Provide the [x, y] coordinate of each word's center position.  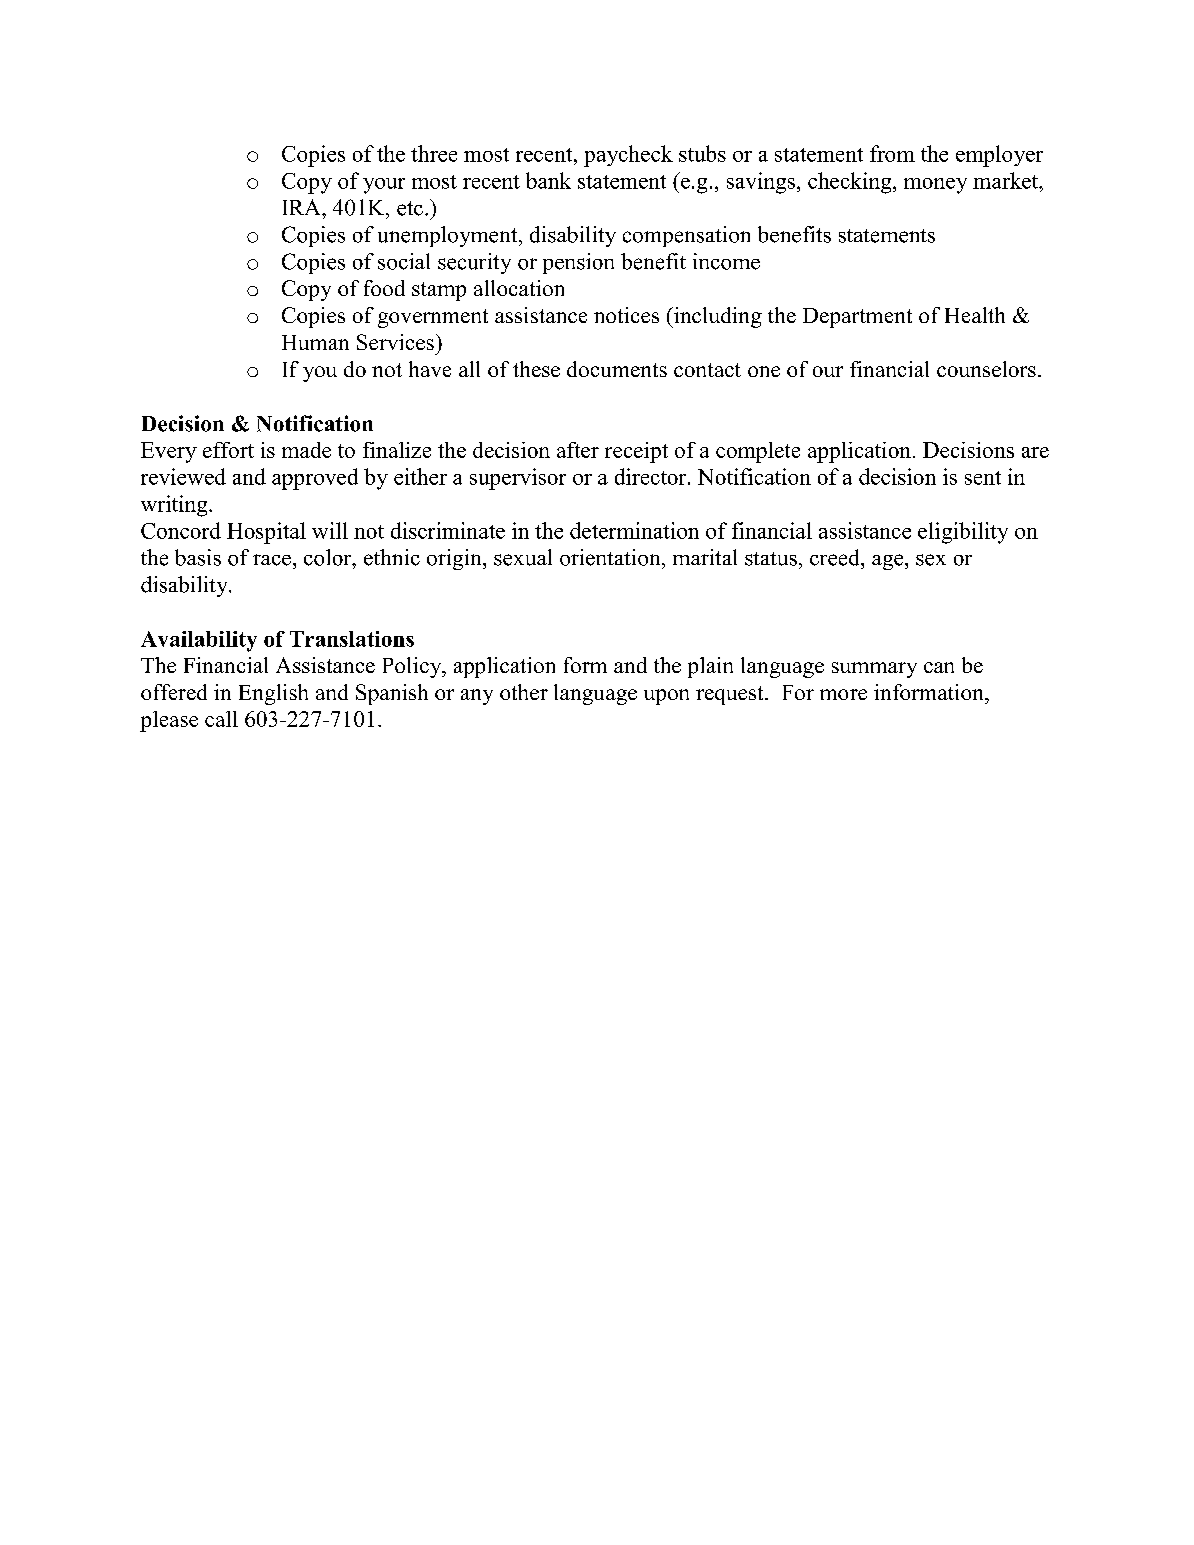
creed [836, 557]
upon [666, 697]
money [935, 186]
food [384, 288]
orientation [611, 557]
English [273, 694]
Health [975, 315]
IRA [303, 207]
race [272, 560]
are [1035, 452]
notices [626, 315]
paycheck [628, 156]
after [578, 450]
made [306, 450]
